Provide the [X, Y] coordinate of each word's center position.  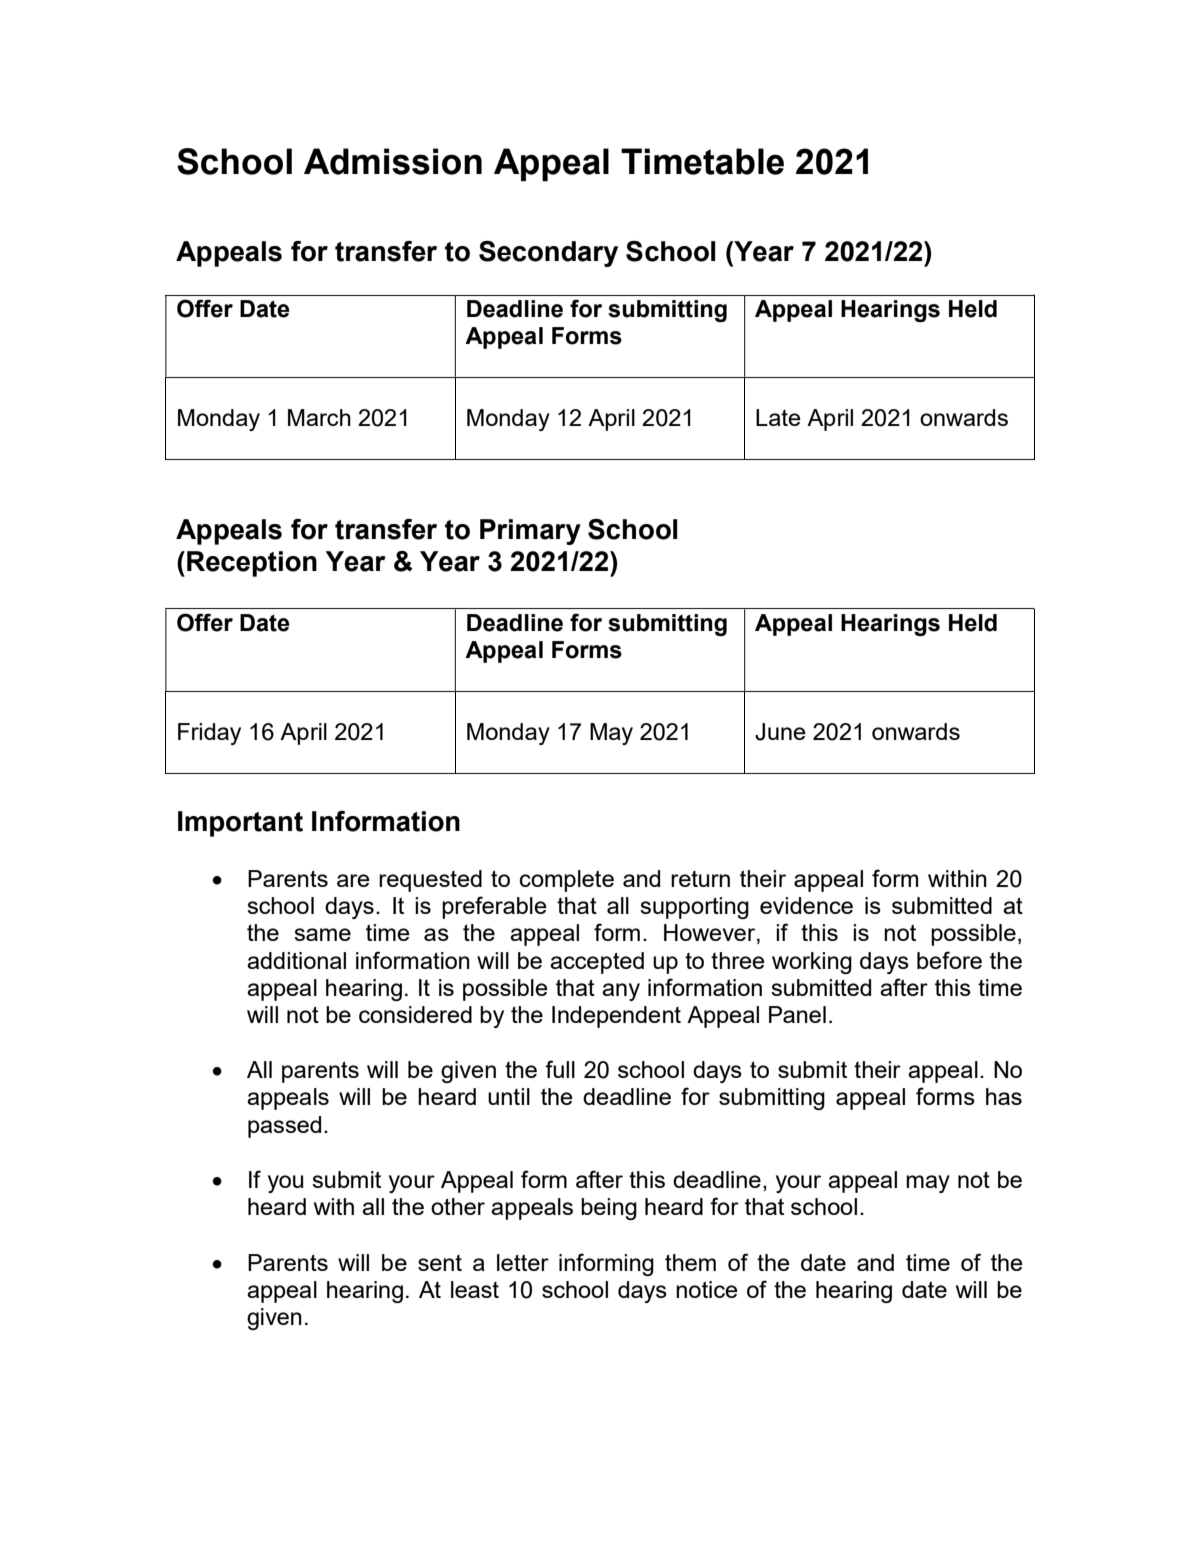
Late [778, 417]
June [780, 732]
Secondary [548, 254]
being [609, 1209]
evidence [806, 905]
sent [440, 1263]
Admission [393, 161]
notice [707, 1289]
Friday [209, 734]
